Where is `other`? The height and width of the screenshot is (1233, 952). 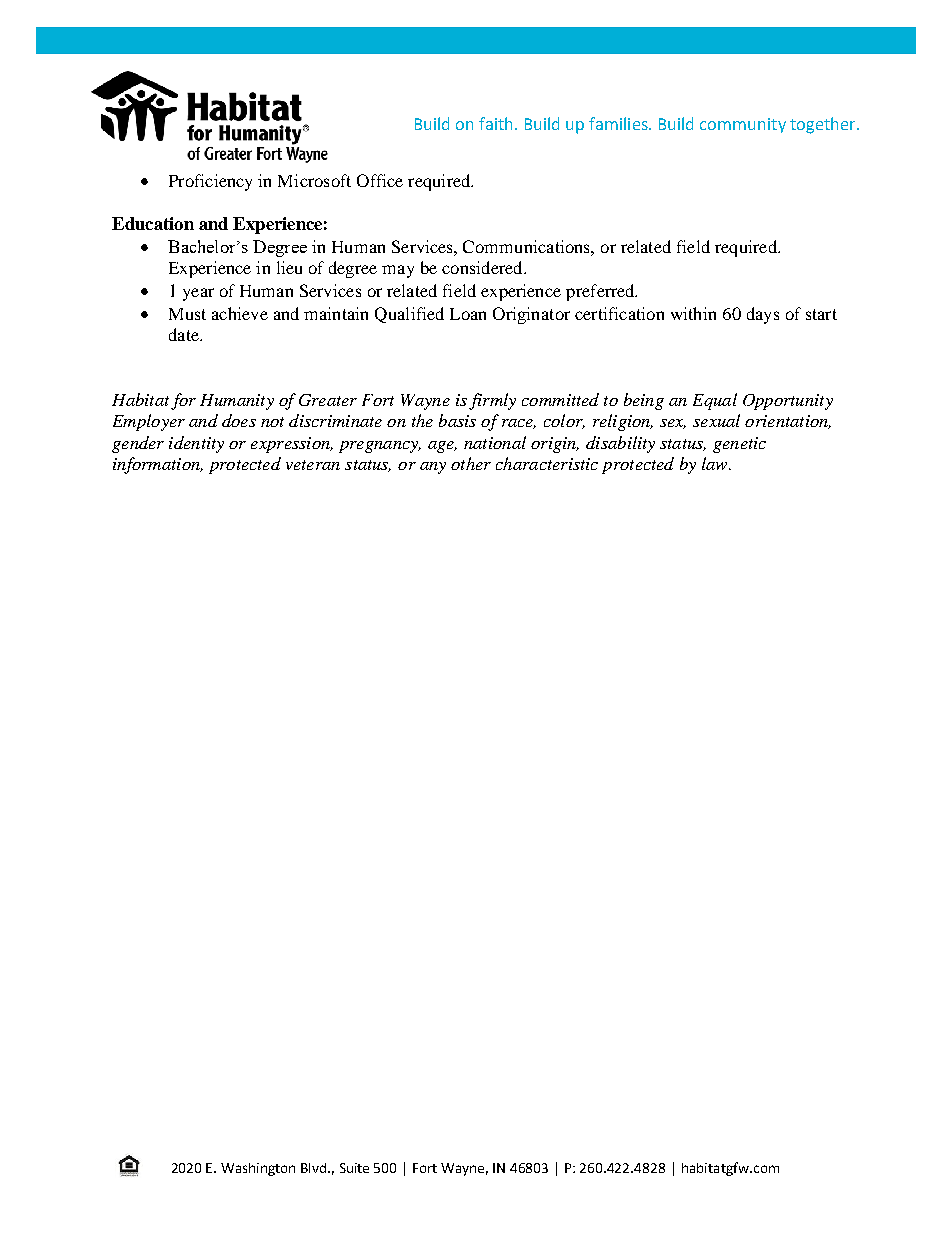
other is located at coordinates (471, 463).
